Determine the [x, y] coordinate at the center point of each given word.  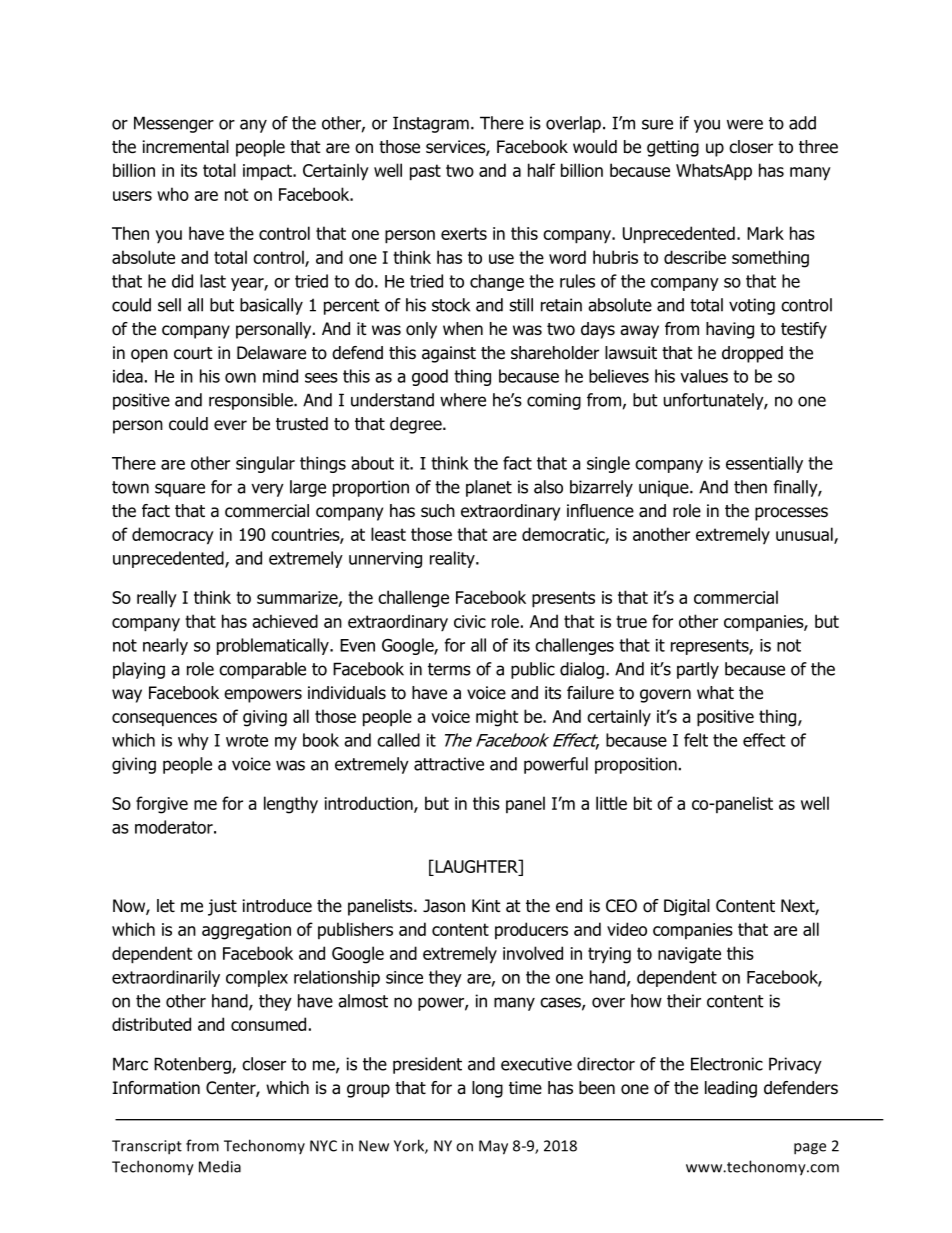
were [745, 124]
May [493, 1147]
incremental [186, 147]
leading [731, 1089]
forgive [162, 805]
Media [220, 1166]
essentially [764, 464]
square [180, 490]
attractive [449, 764]
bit [643, 803]
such [438, 511]
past [425, 172]
